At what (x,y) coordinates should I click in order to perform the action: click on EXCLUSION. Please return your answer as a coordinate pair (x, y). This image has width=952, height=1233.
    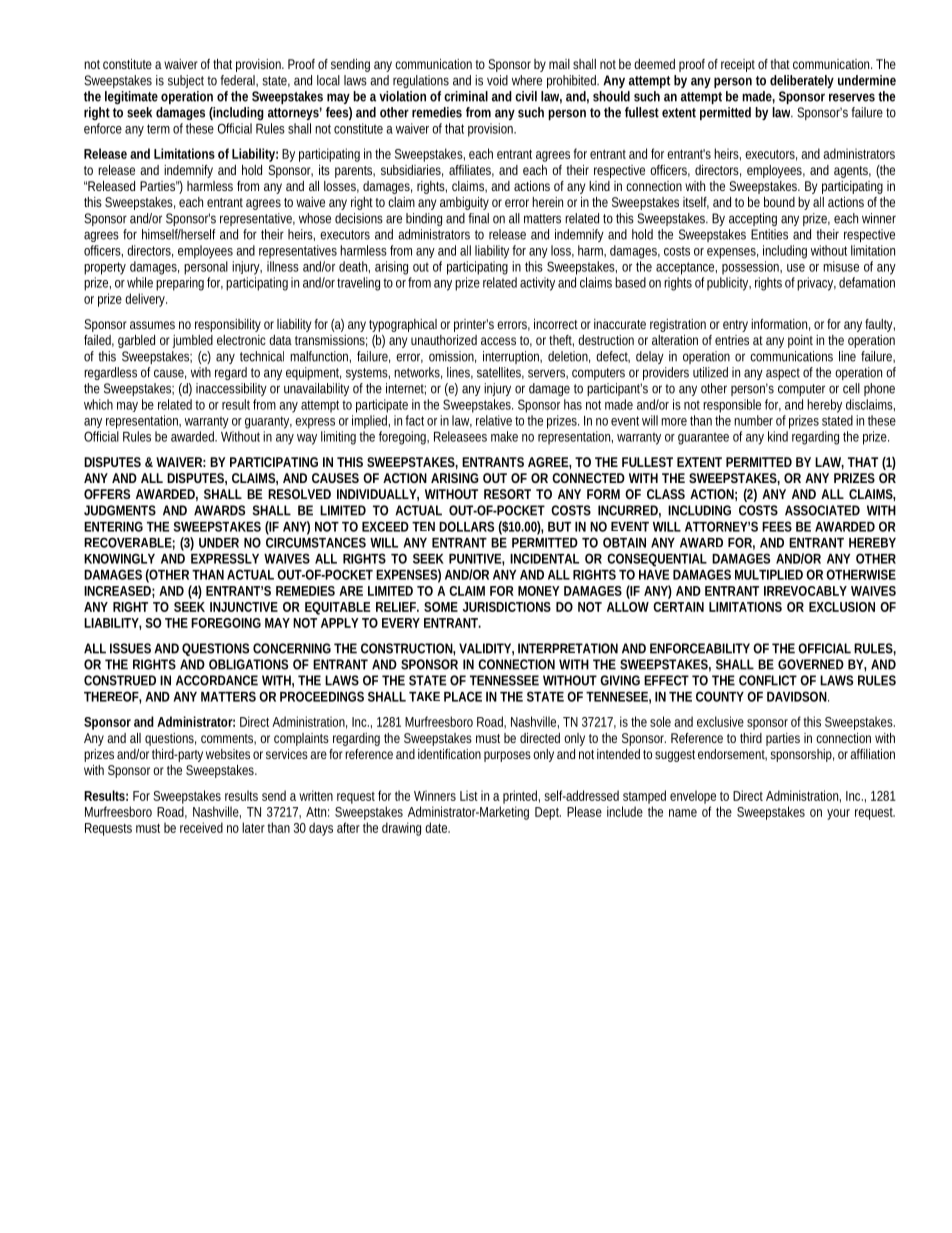
    Looking at the image, I should click on (842, 607).
